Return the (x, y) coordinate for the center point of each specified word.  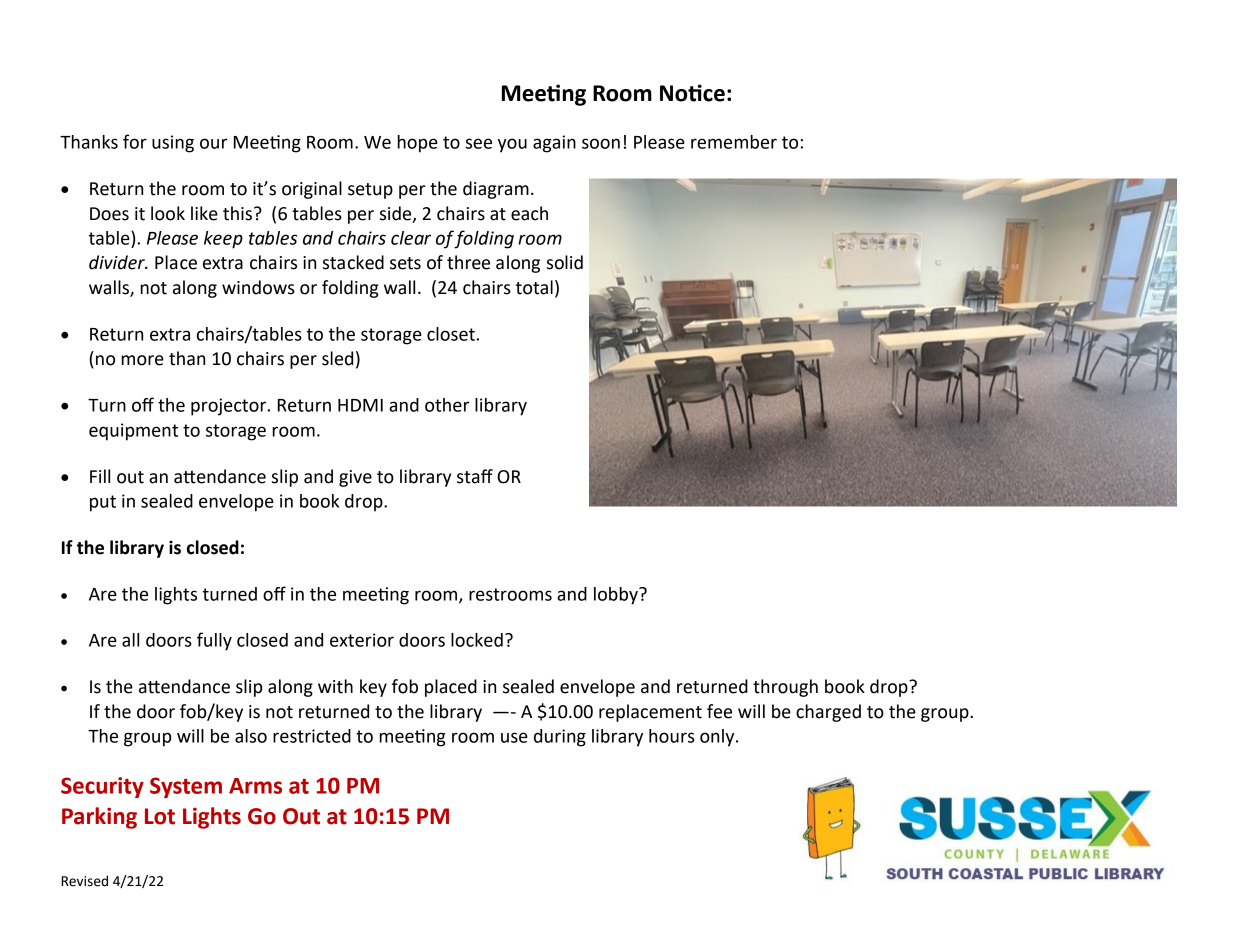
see (478, 143)
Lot (160, 816)
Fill (100, 476)
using (173, 144)
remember (734, 142)
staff (475, 476)
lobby (617, 596)
